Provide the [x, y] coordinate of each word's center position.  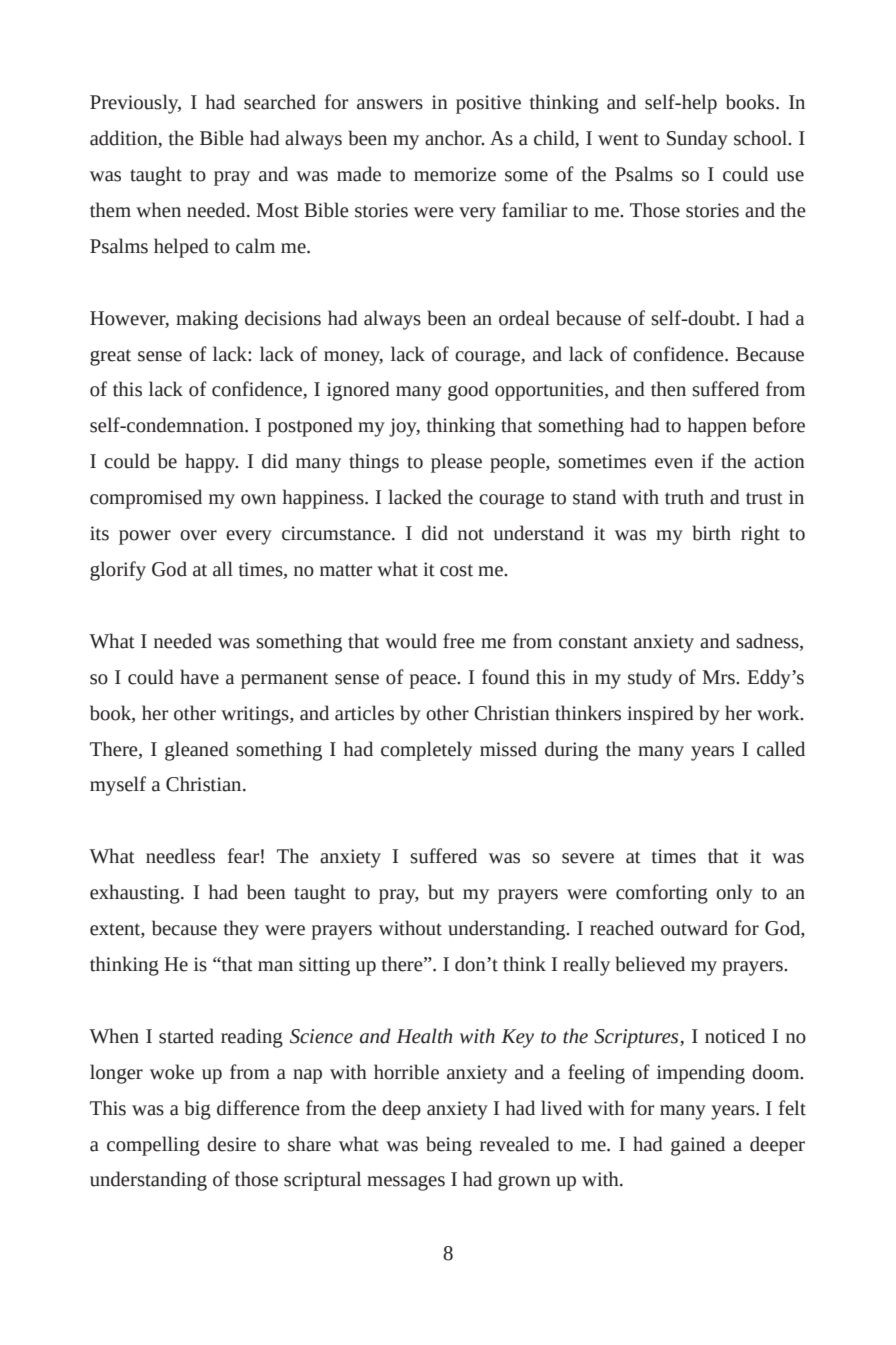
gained [698, 1146]
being [449, 1146]
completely [426, 751]
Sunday [697, 140]
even [674, 463]
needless [180, 856]
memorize [455, 174]
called [781, 749]
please [456, 463]
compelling [153, 1146]
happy [211, 463]
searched [280, 102]
